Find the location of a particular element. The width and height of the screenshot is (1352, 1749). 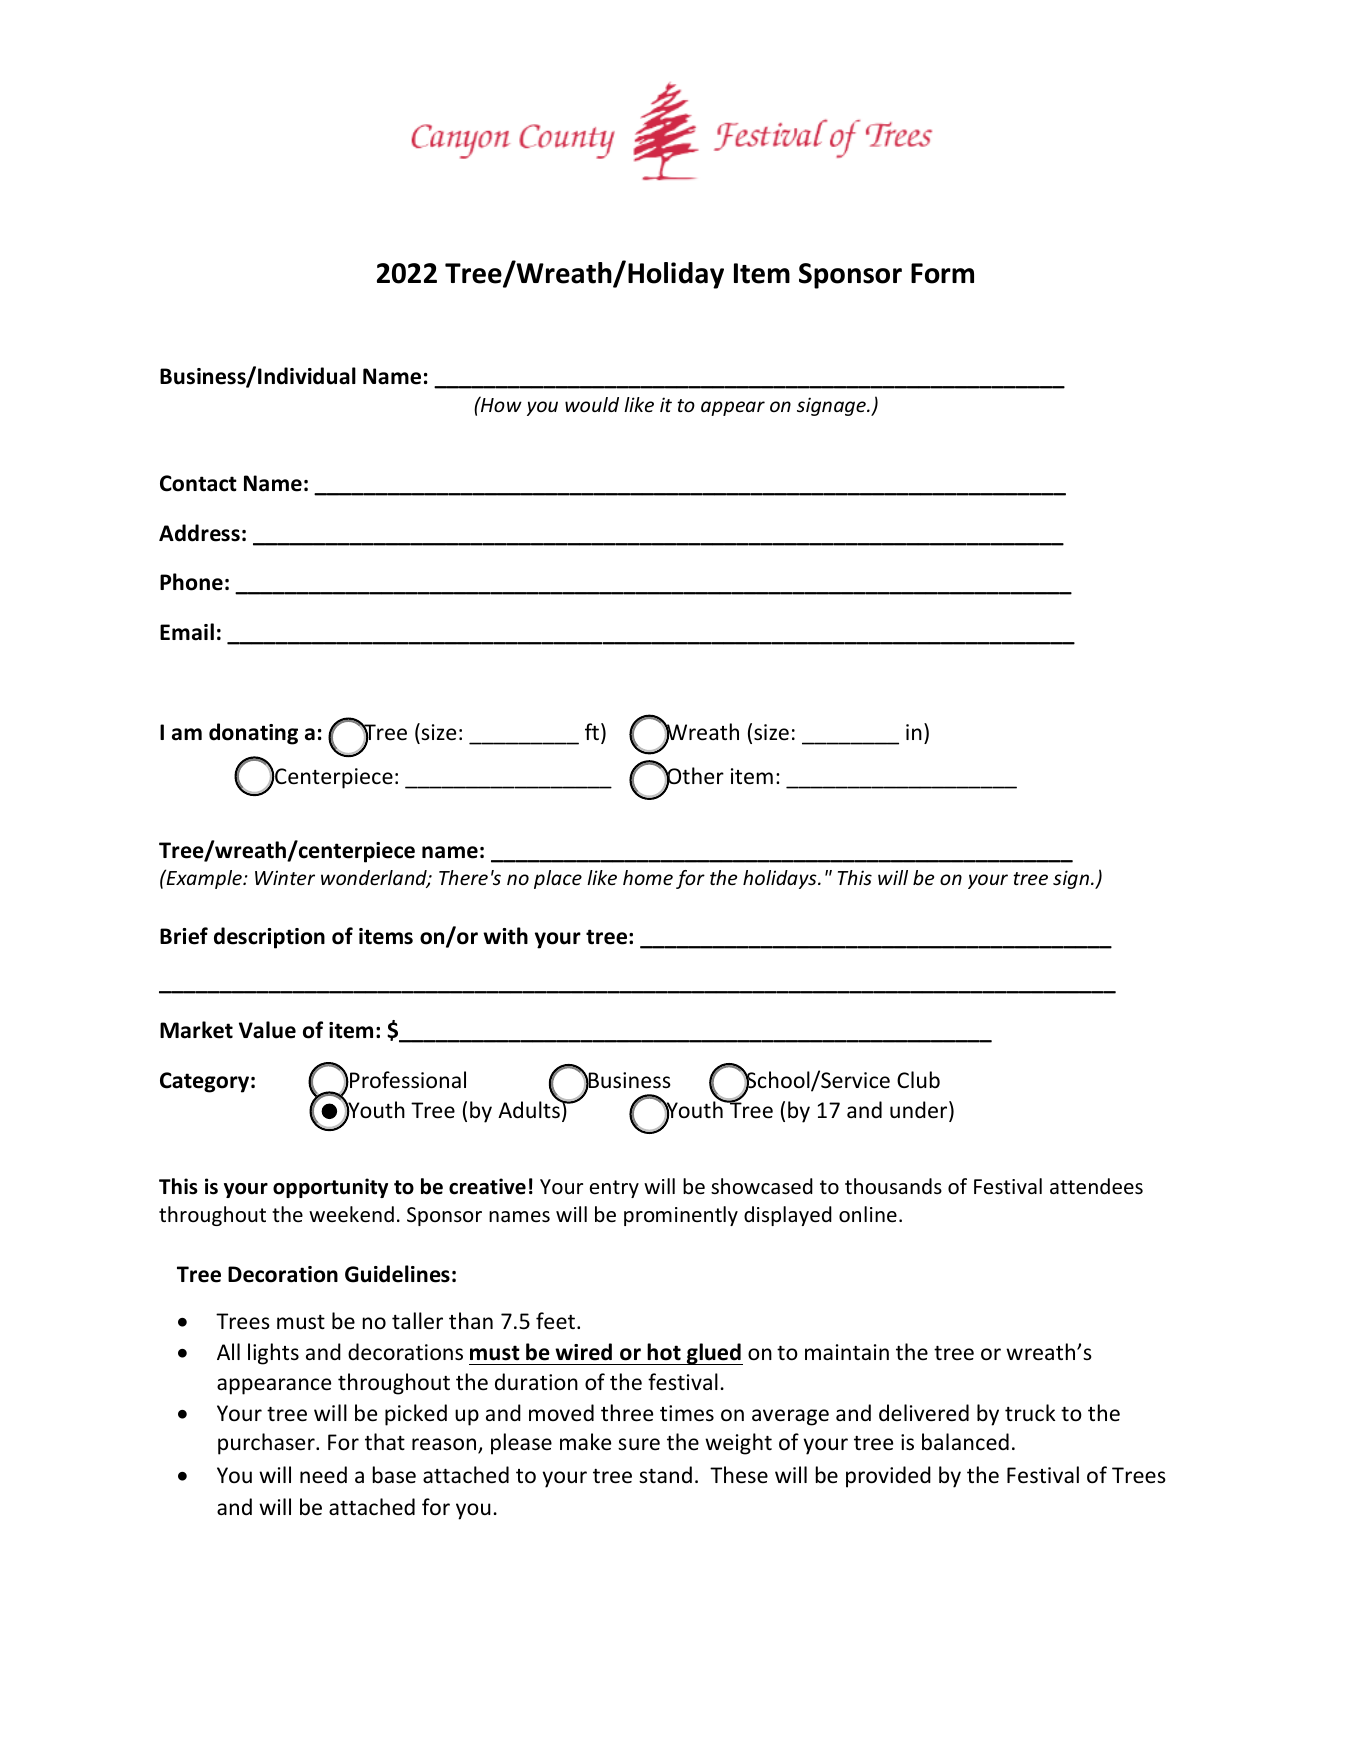

entry is located at coordinates (614, 1189).
